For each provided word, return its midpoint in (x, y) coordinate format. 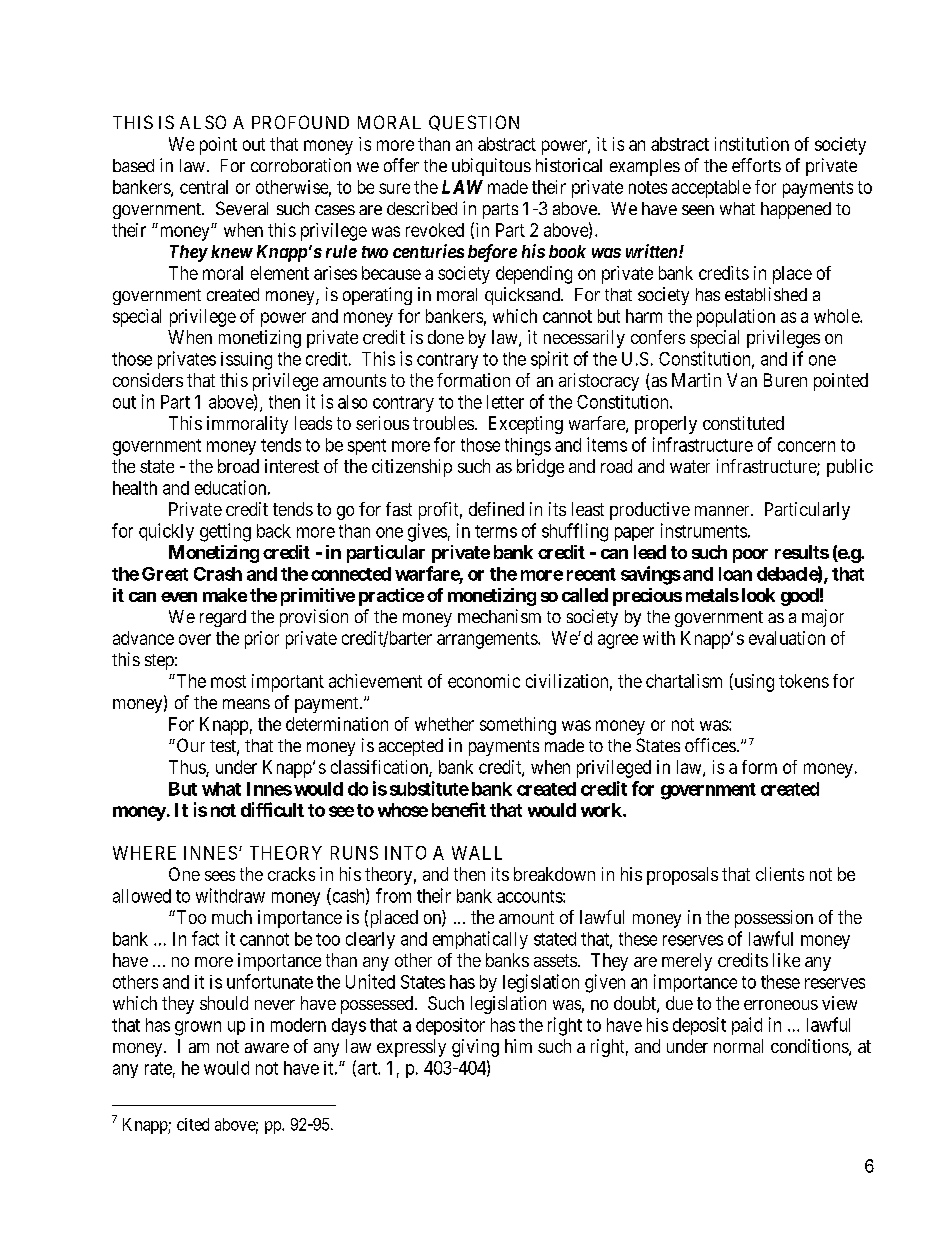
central (204, 187)
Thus (188, 768)
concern (806, 446)
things (528, 447)
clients (780, 874)
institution (752, 144)
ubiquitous (491, 167)
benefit (459, 809)
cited (193, 1124)
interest (292, 466)
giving (475, 1048)
